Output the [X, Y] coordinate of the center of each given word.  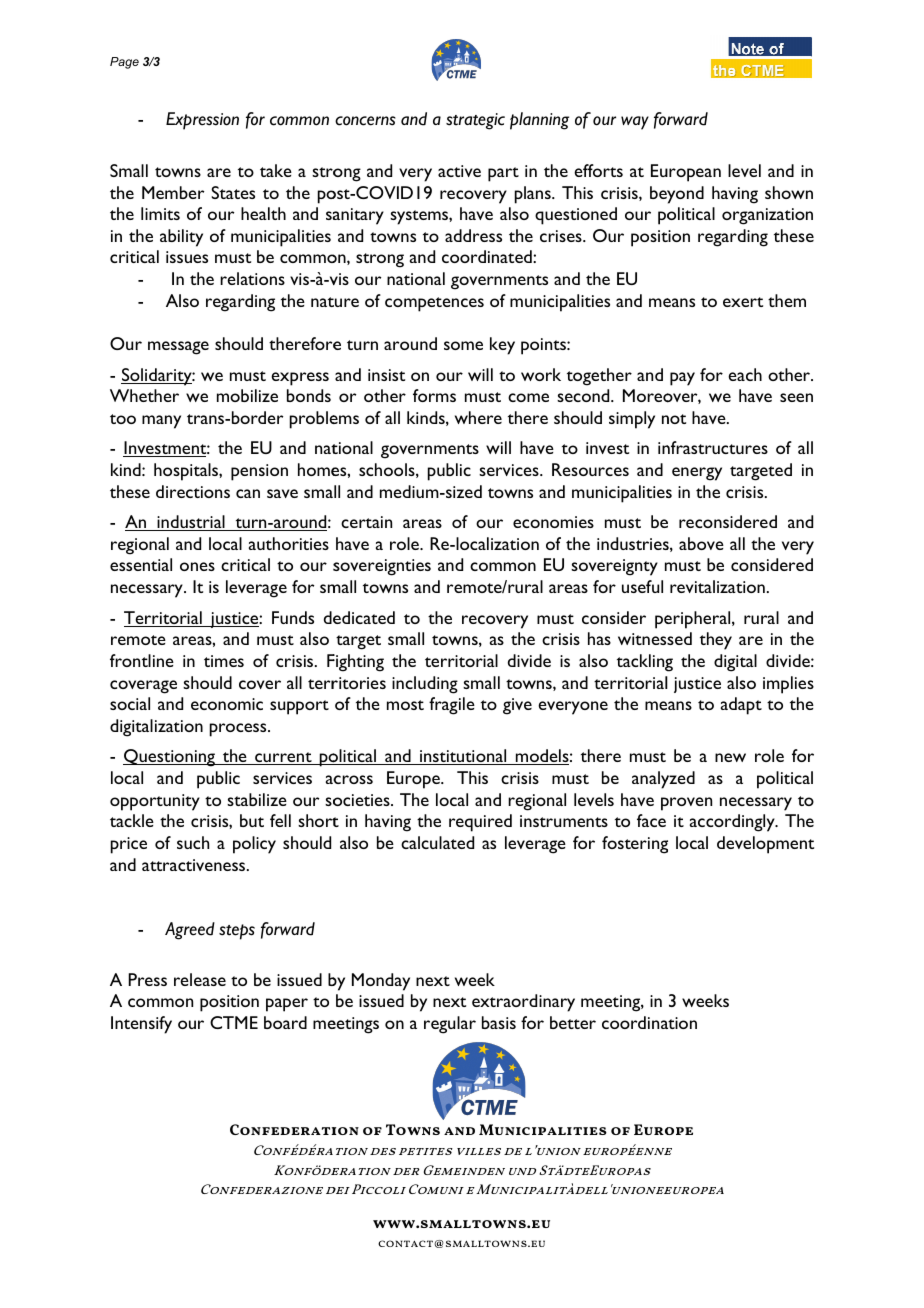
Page [124, 63]
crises [562, 236]
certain [366, 522]
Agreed [190, 931]
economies [553, 522]
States [233, 192]
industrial [191, 523]
